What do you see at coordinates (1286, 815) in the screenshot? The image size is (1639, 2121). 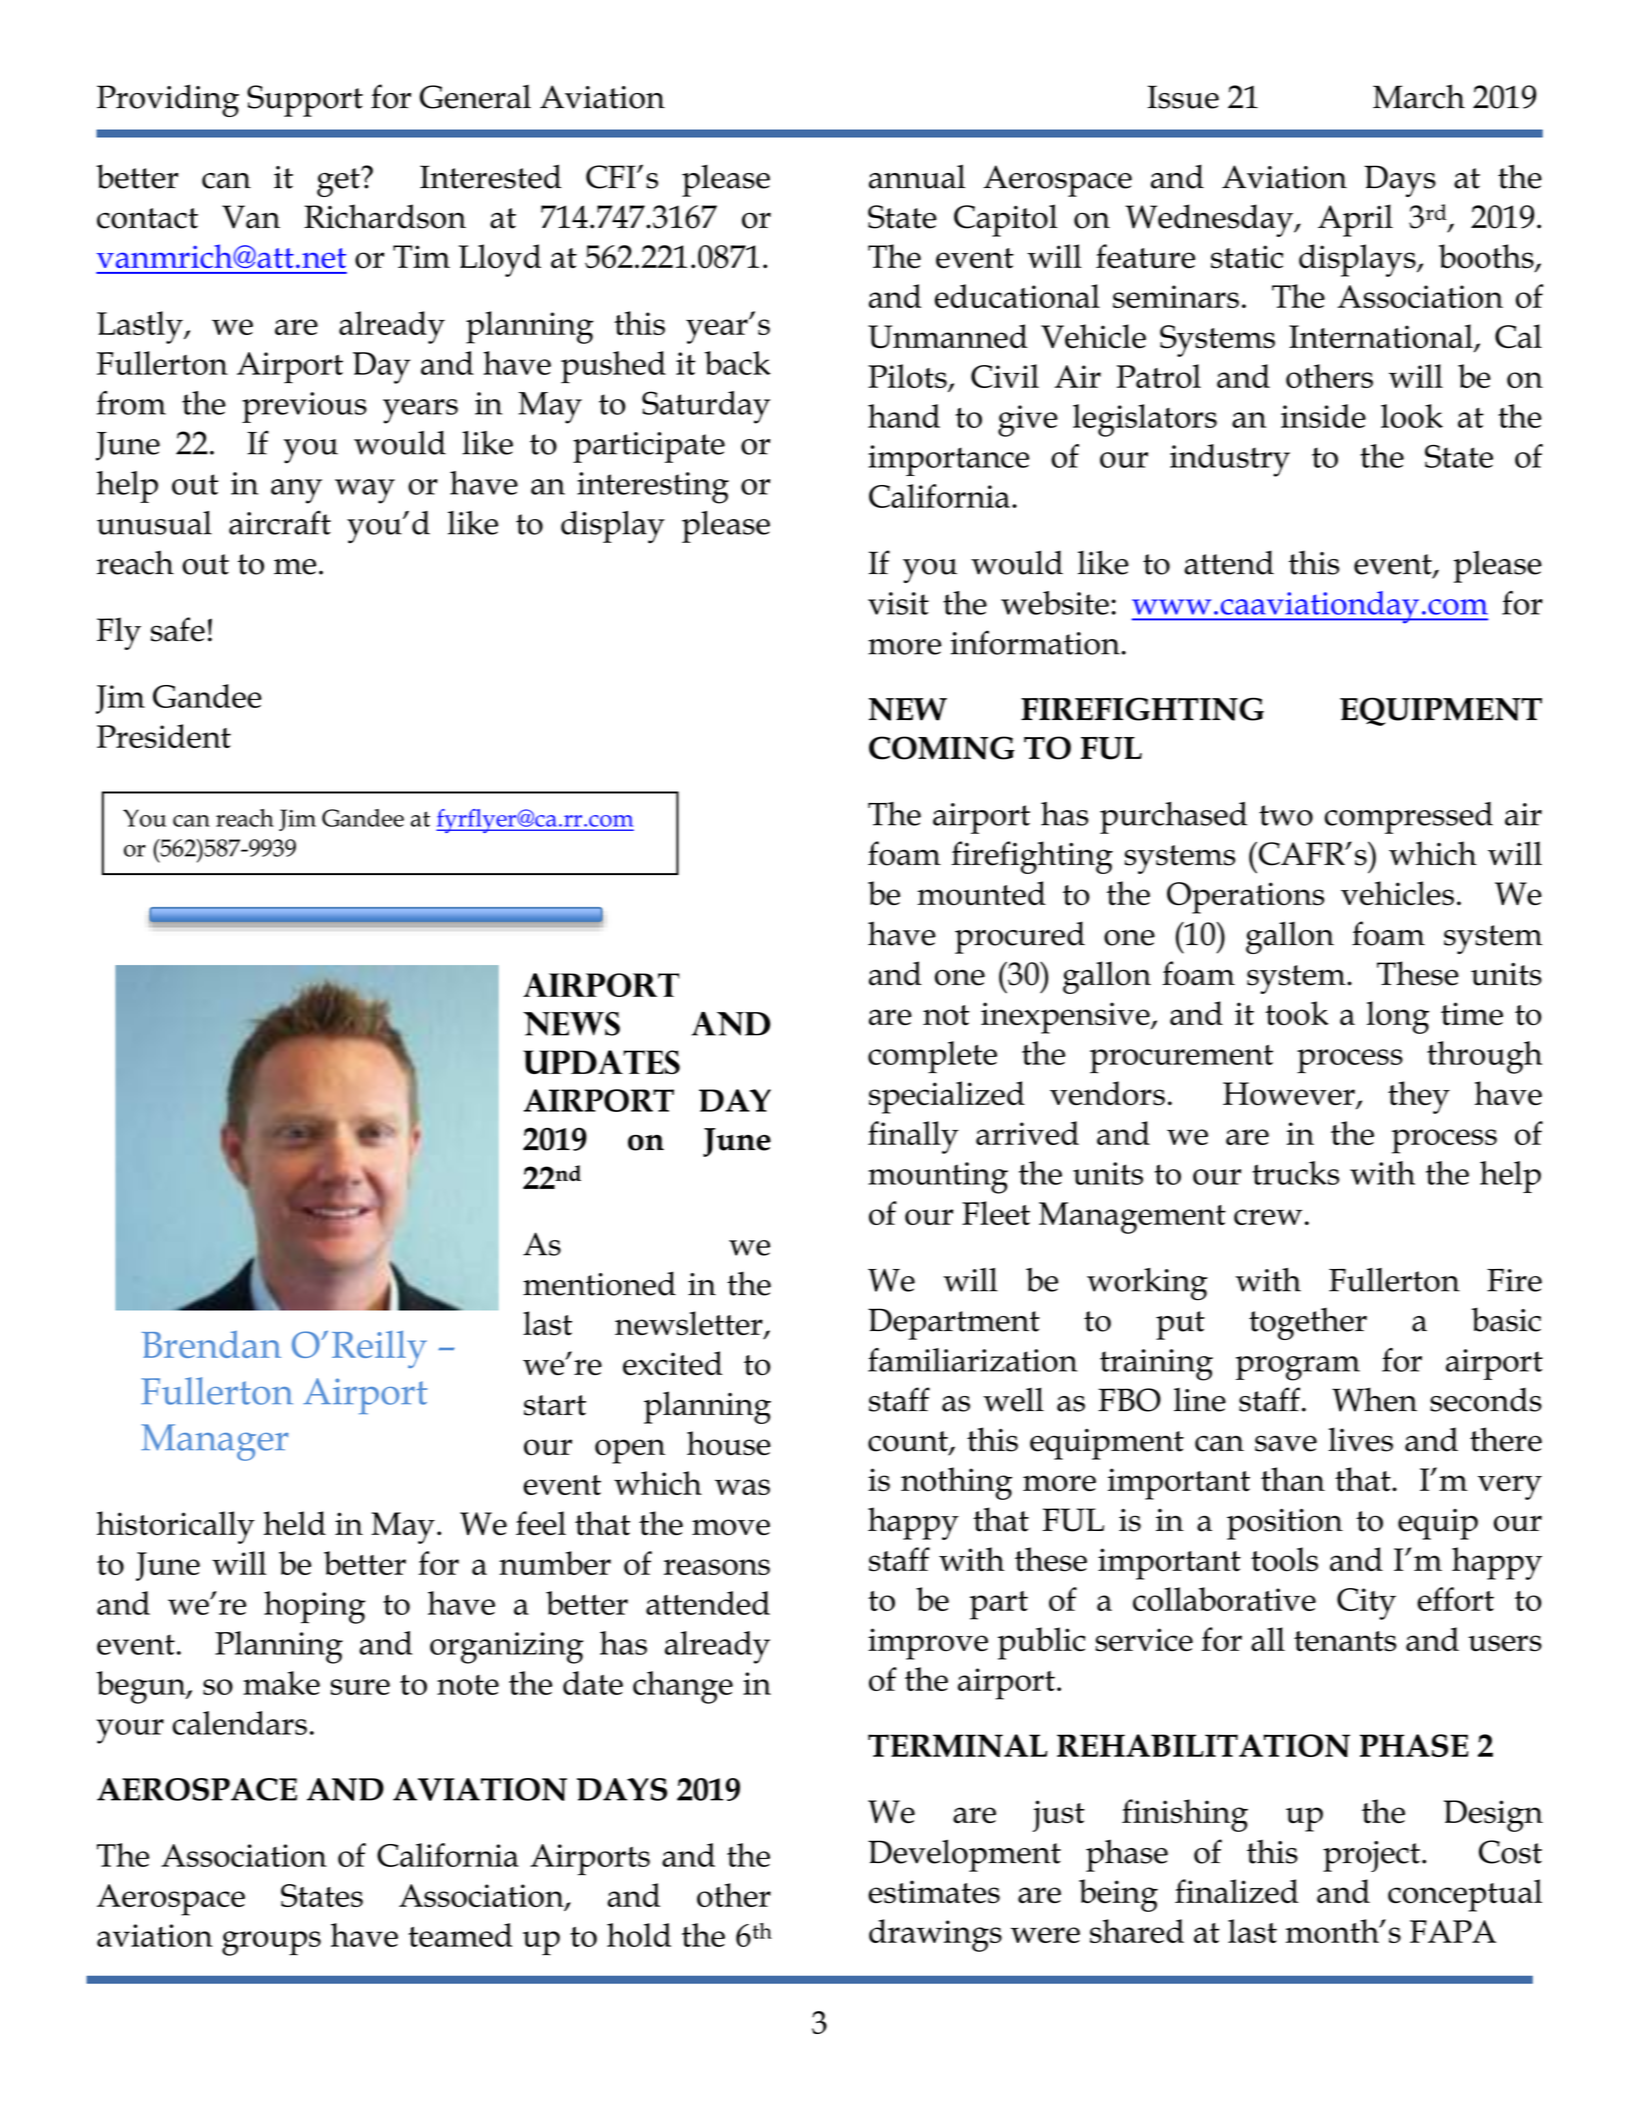 I see `two` at bounding box center [1286, 815].
